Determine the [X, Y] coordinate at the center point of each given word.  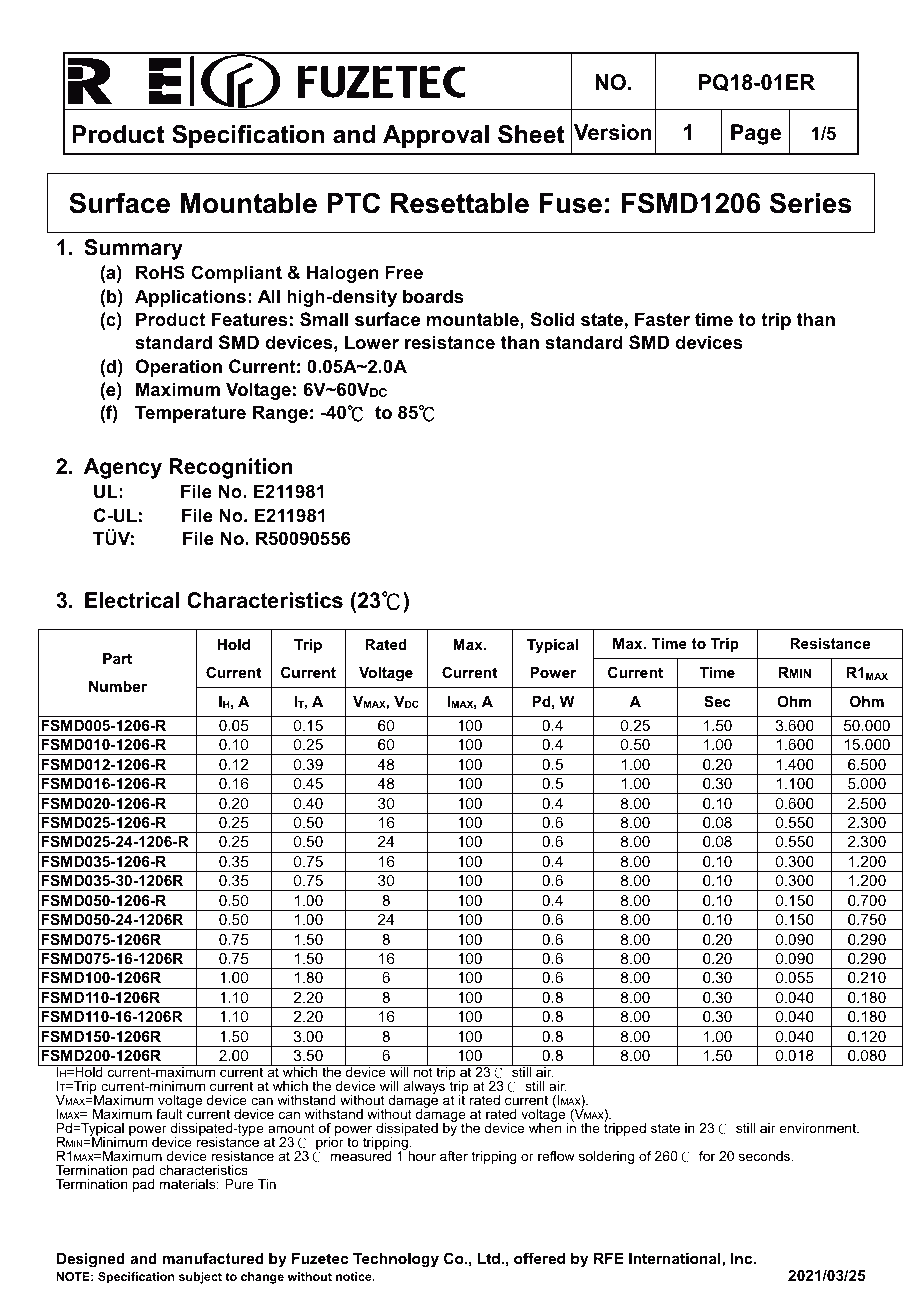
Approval [436, 136]
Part [117, 658]
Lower [372, 342]
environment [819, 1128]
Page [756, 134]
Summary [133, 249]
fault [169, 1114]
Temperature [190, 414]
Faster [662, 319]
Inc [743, 1258]
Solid [553, 319]
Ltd [489, 1258]
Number [118, 686]
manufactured [213, 1258]
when [545, 1127]
